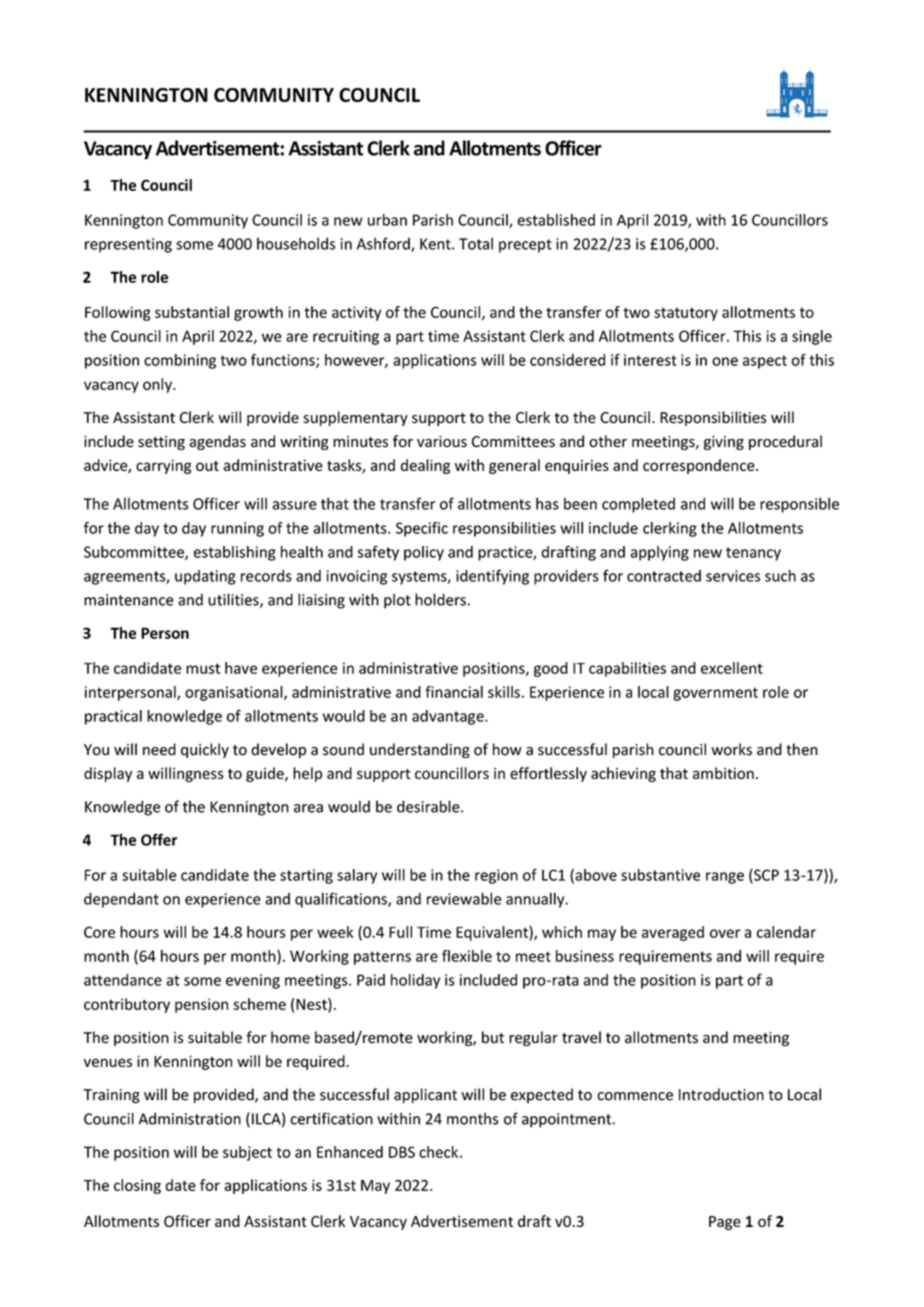  Describe the element at coordinates (686, 314) in the screenshot. I see `statutory` at that location.
